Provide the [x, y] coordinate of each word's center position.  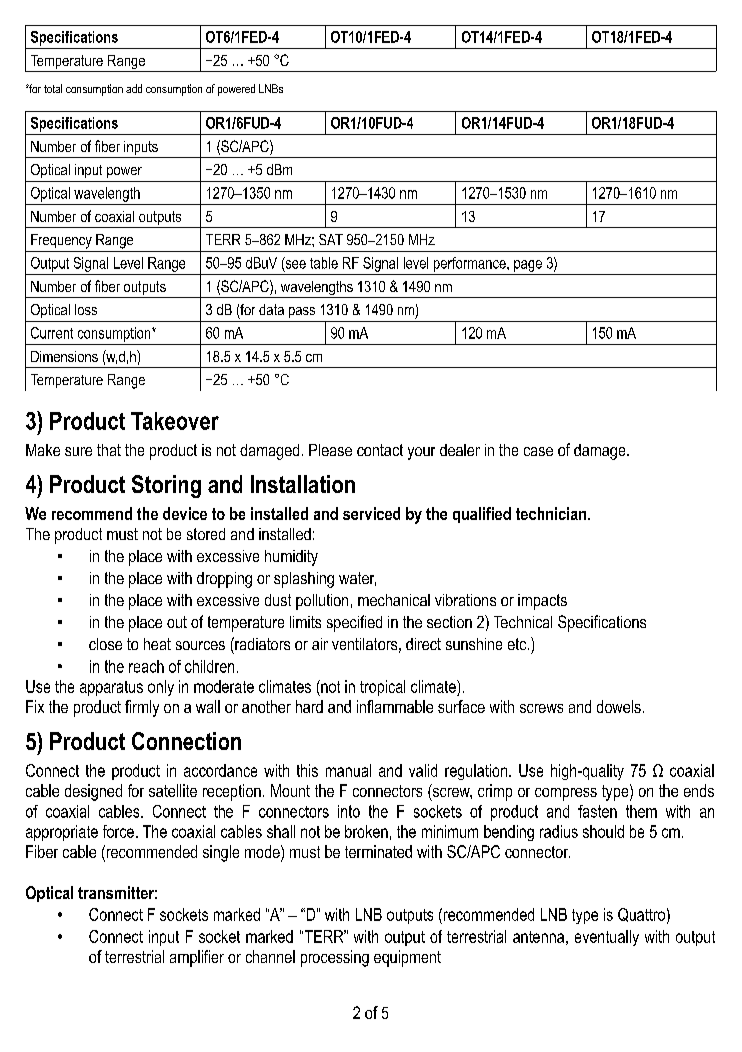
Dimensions [64, 356]
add [134, 88]
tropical [382, 688]
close [105, 644]
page [528, 266]
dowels [619, 706]
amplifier [197, 958]
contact [380, 450]
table [324, 263]
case [538, 451]
